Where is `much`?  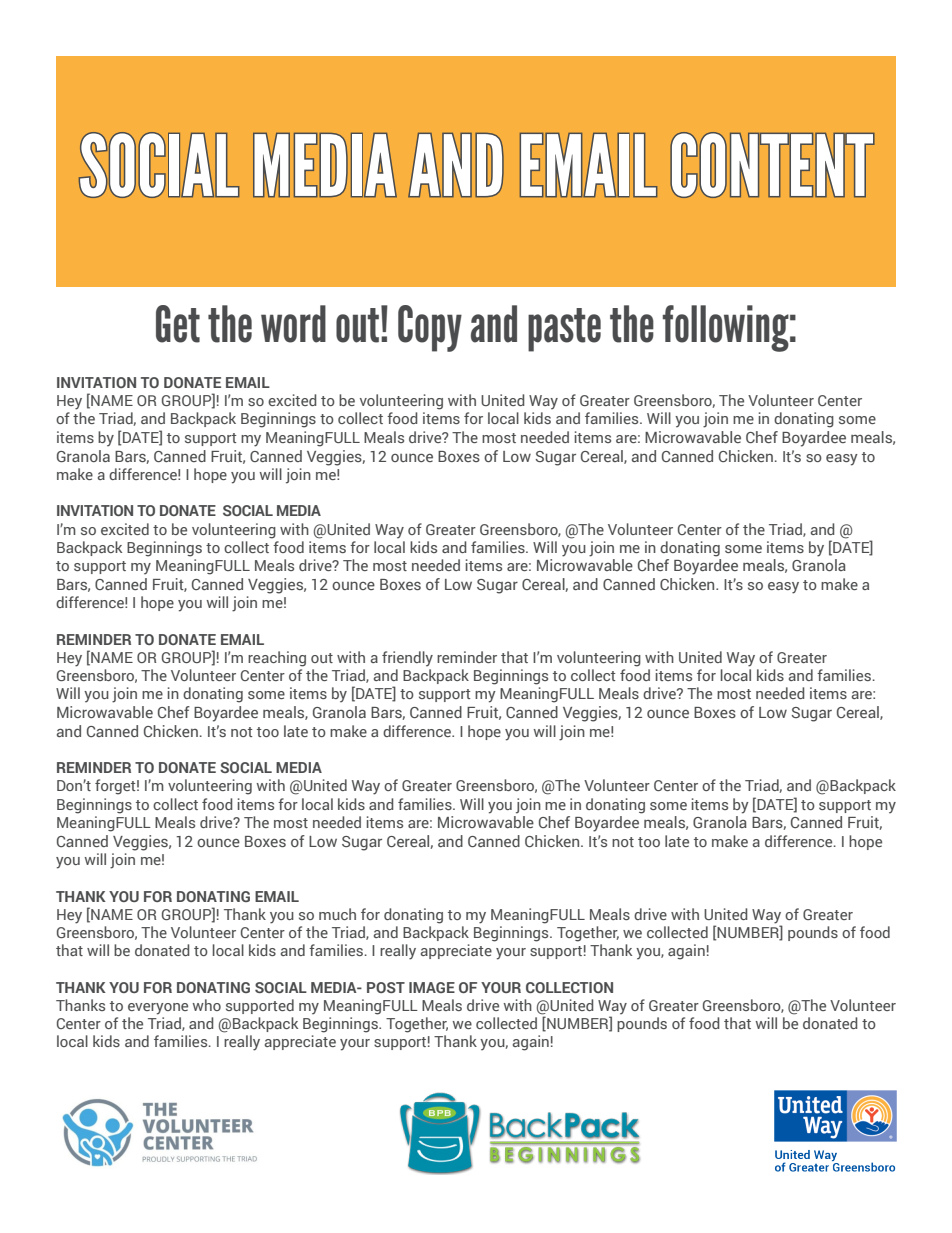
much is located at coordinates (337, 914).
